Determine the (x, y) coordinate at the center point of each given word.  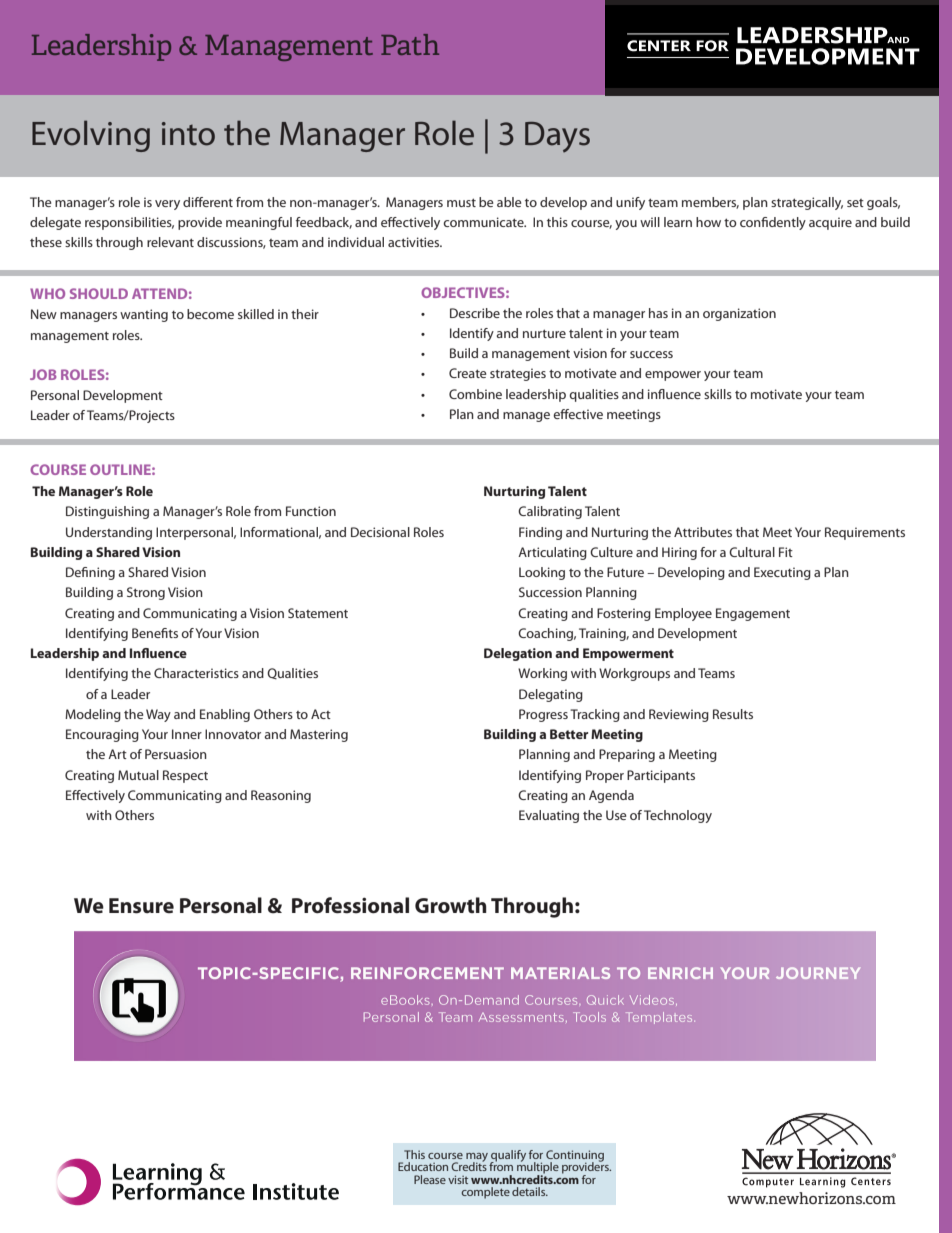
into (188, 134)
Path (410, 44)
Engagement (753, 614)
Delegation (518, 654)
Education (423, 1166)
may (477, 1158)
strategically (807, 203)
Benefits (155, 633)
